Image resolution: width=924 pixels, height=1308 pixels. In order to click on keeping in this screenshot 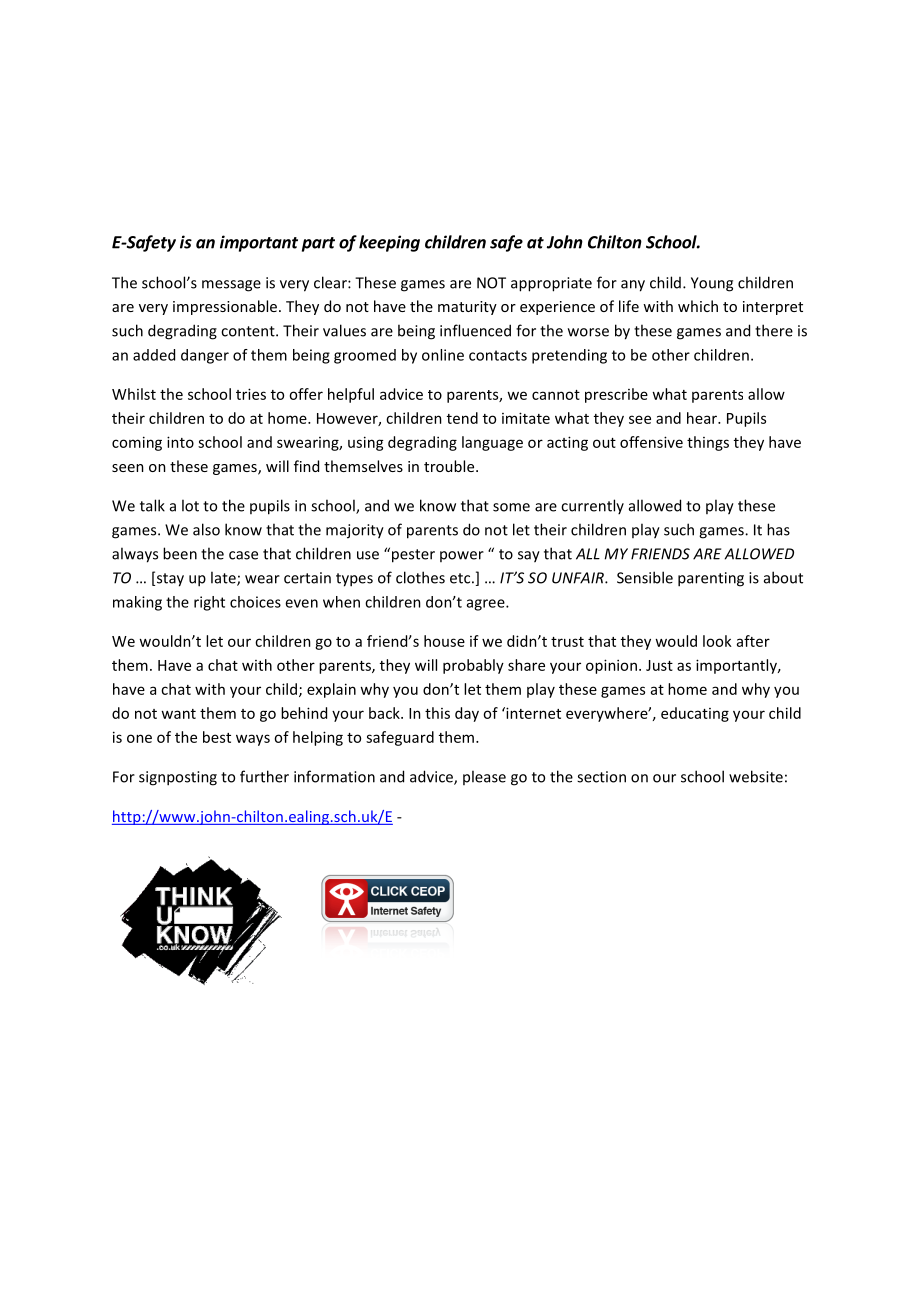, I will do `click(389, 243)`.
